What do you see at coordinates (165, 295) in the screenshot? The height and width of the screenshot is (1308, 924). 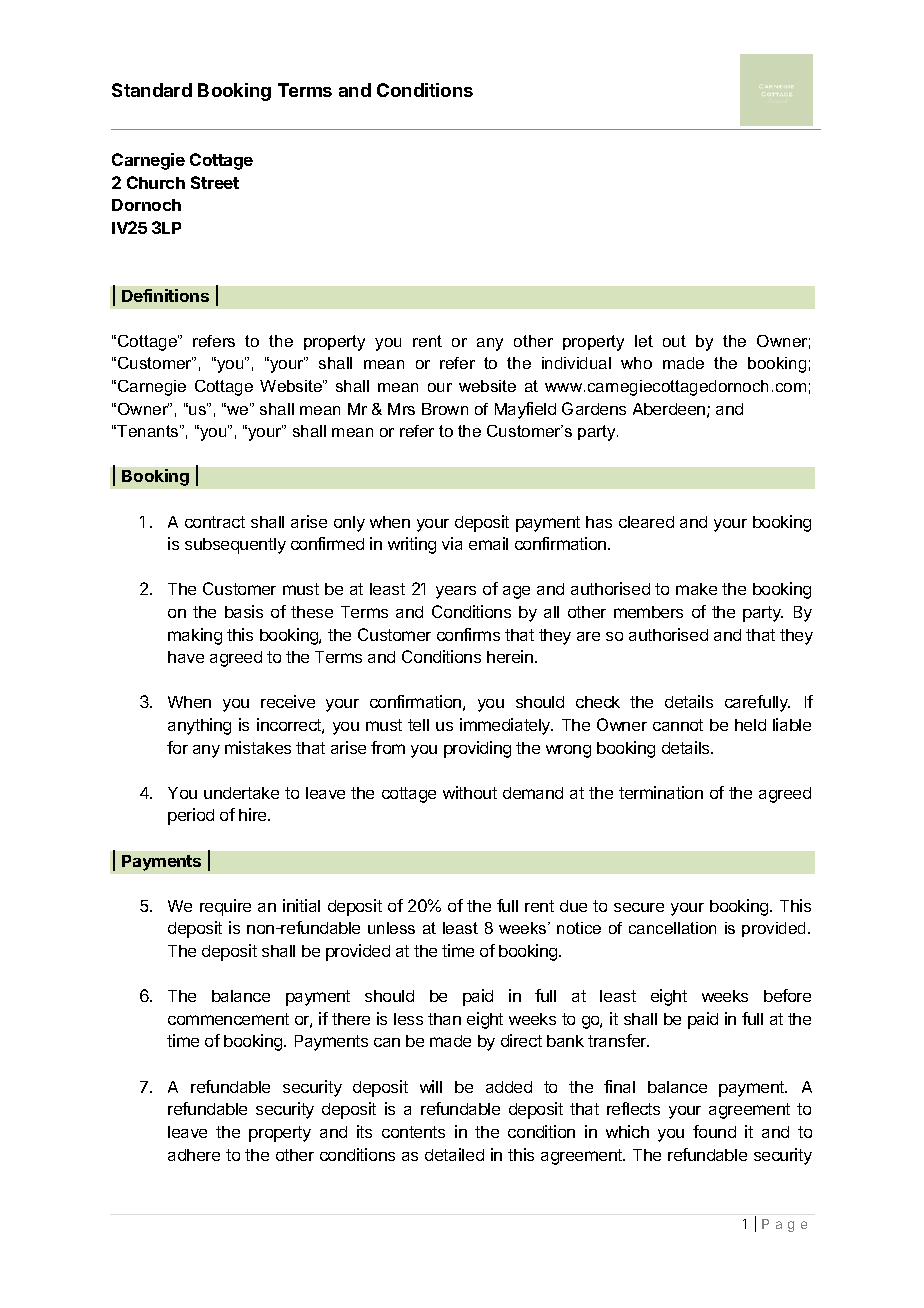 I see `Definitions` at bounding box center [165, 295].
